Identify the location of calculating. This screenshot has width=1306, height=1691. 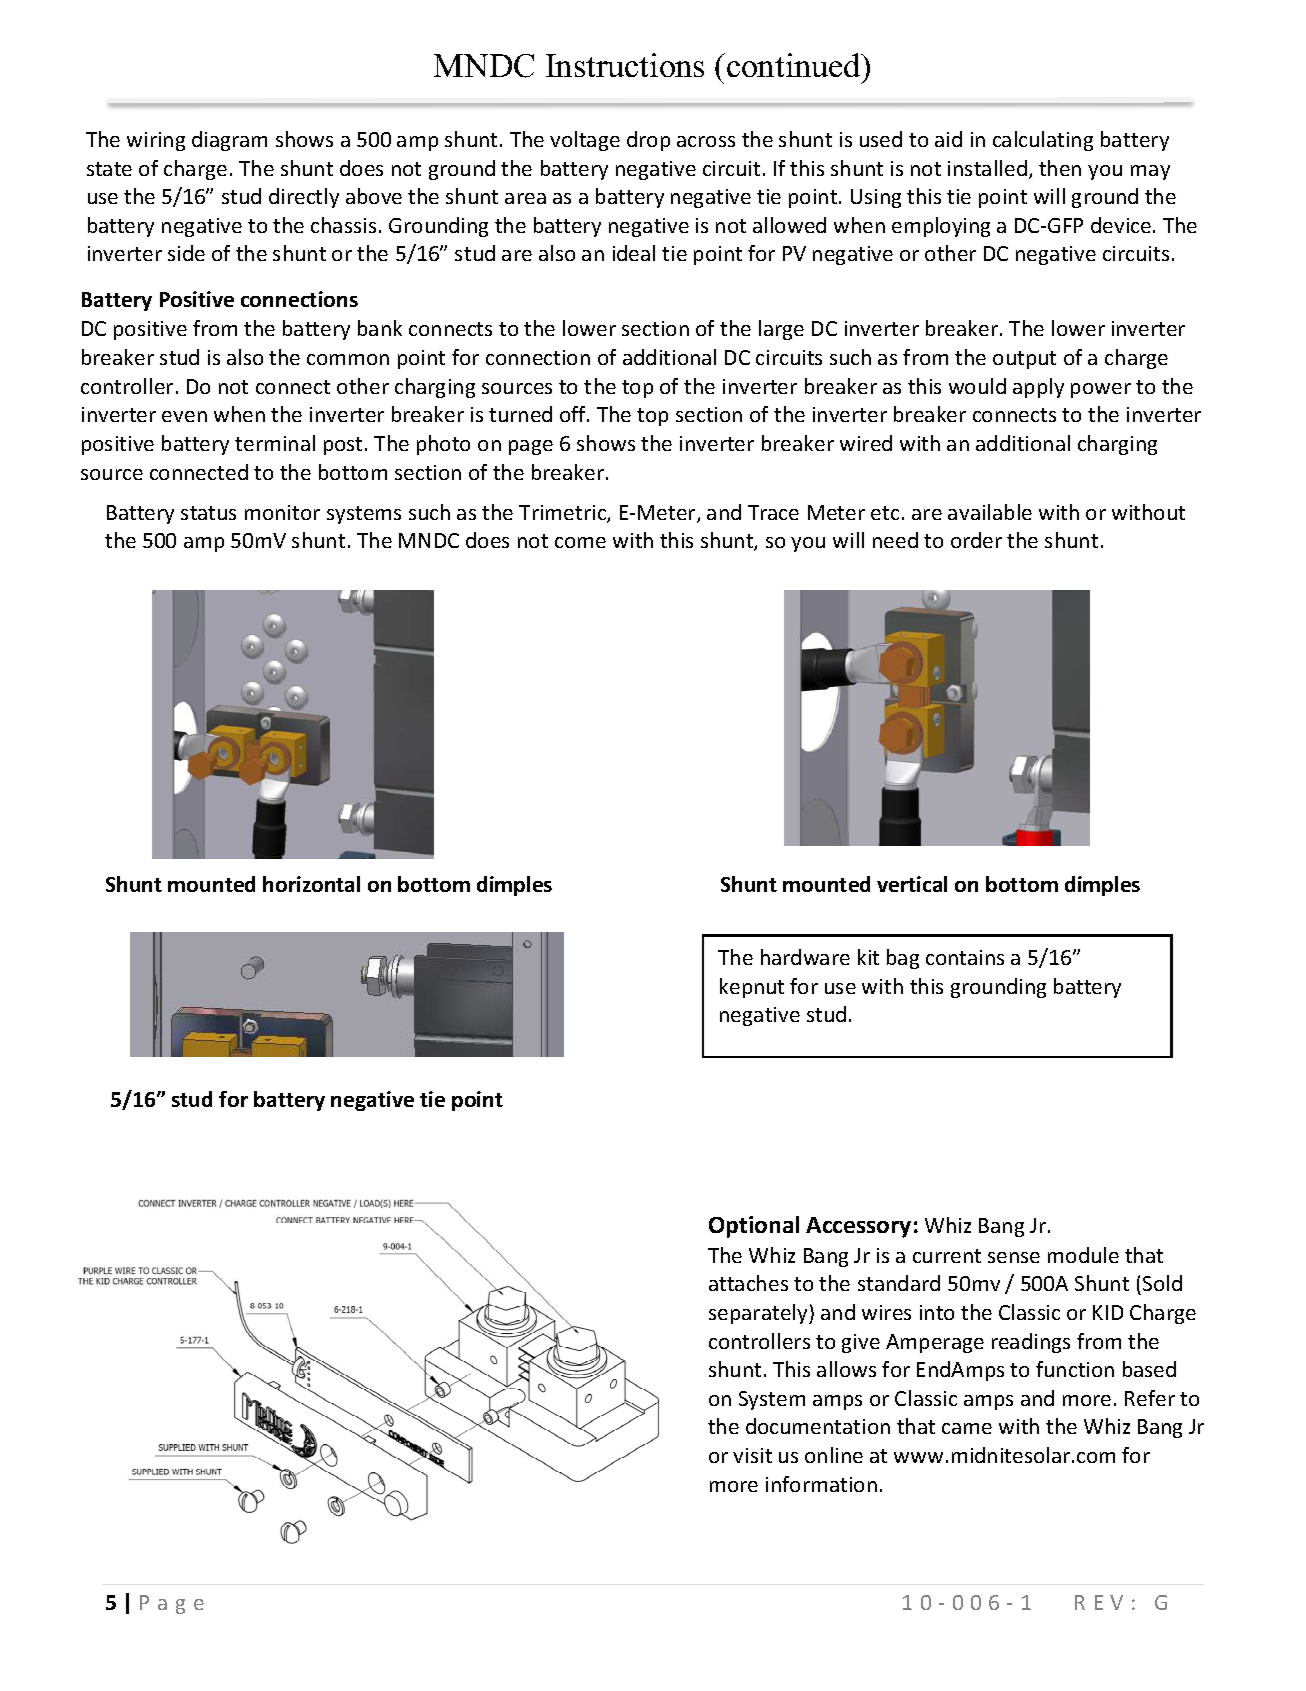
(1043, 141).
